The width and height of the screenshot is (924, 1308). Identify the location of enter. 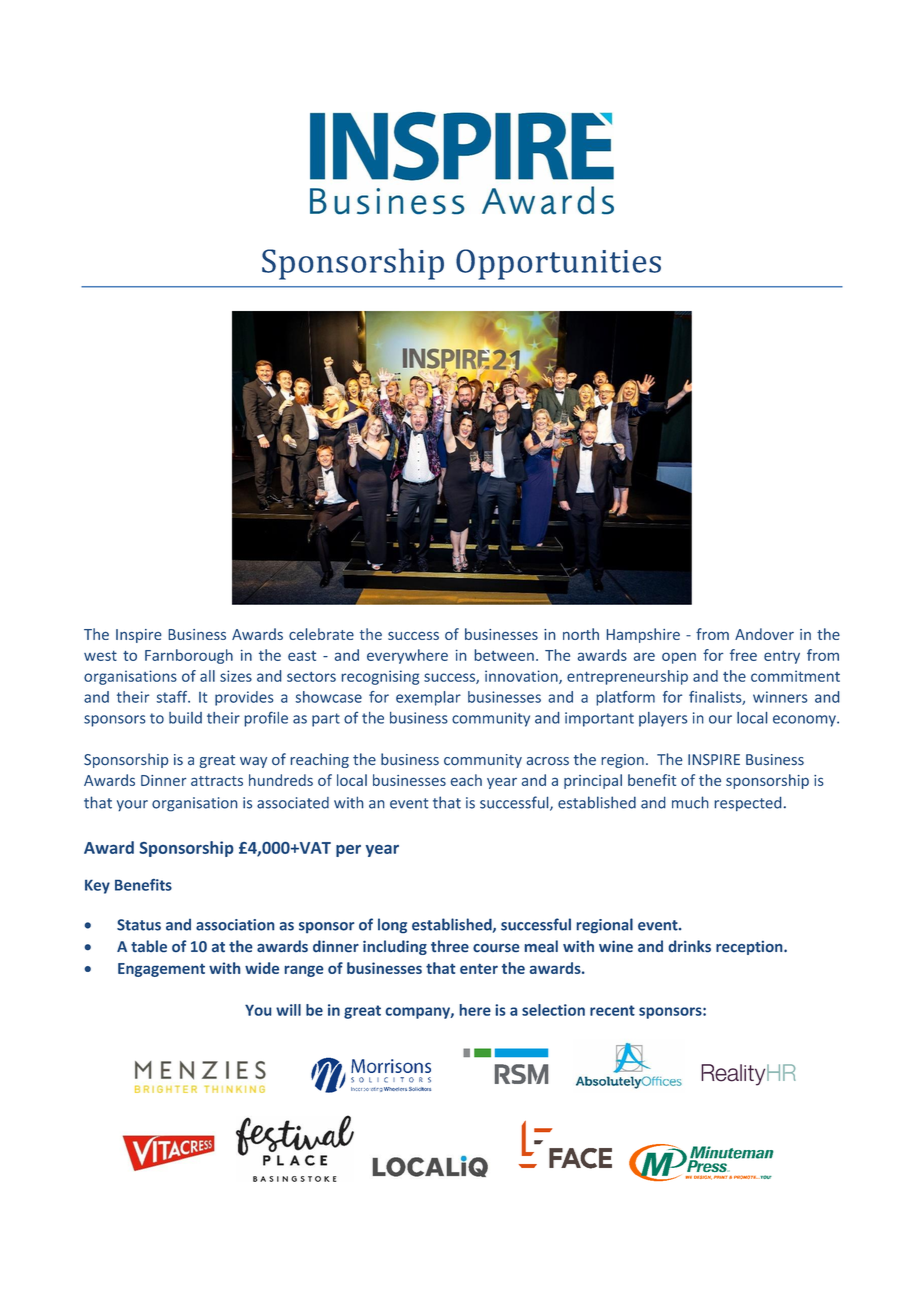
(479, 969).
